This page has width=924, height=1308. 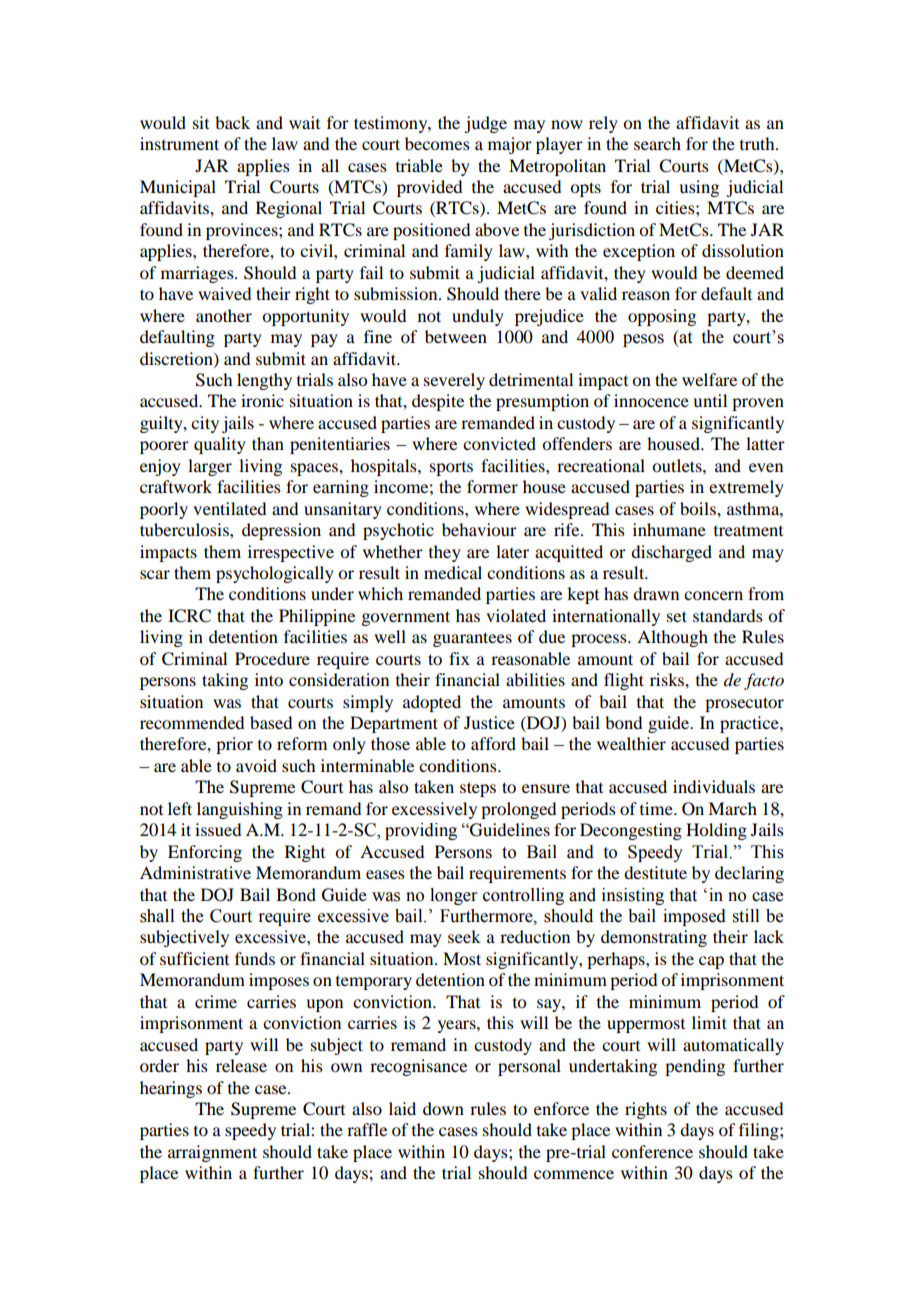 What do you see at coordinates (443, 1108) in the page?
I see `down` at bounding box center [443, 1108].
